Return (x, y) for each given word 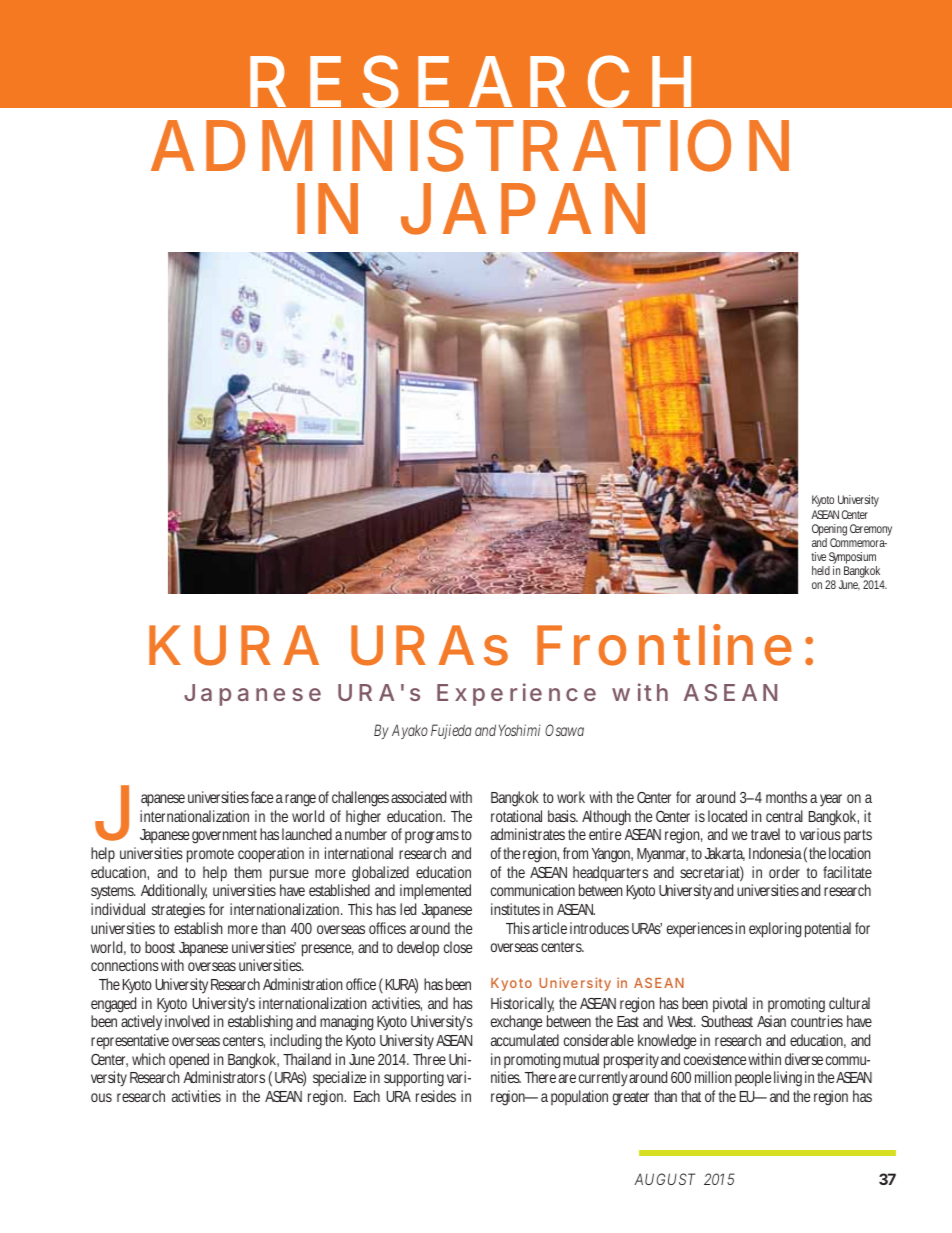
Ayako (410, 732)
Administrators (224, 1077)
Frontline (664, 645)
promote (210, 855)
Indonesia (775, 853)
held (821, 570)
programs (432, 837)
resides (436, 1096)
